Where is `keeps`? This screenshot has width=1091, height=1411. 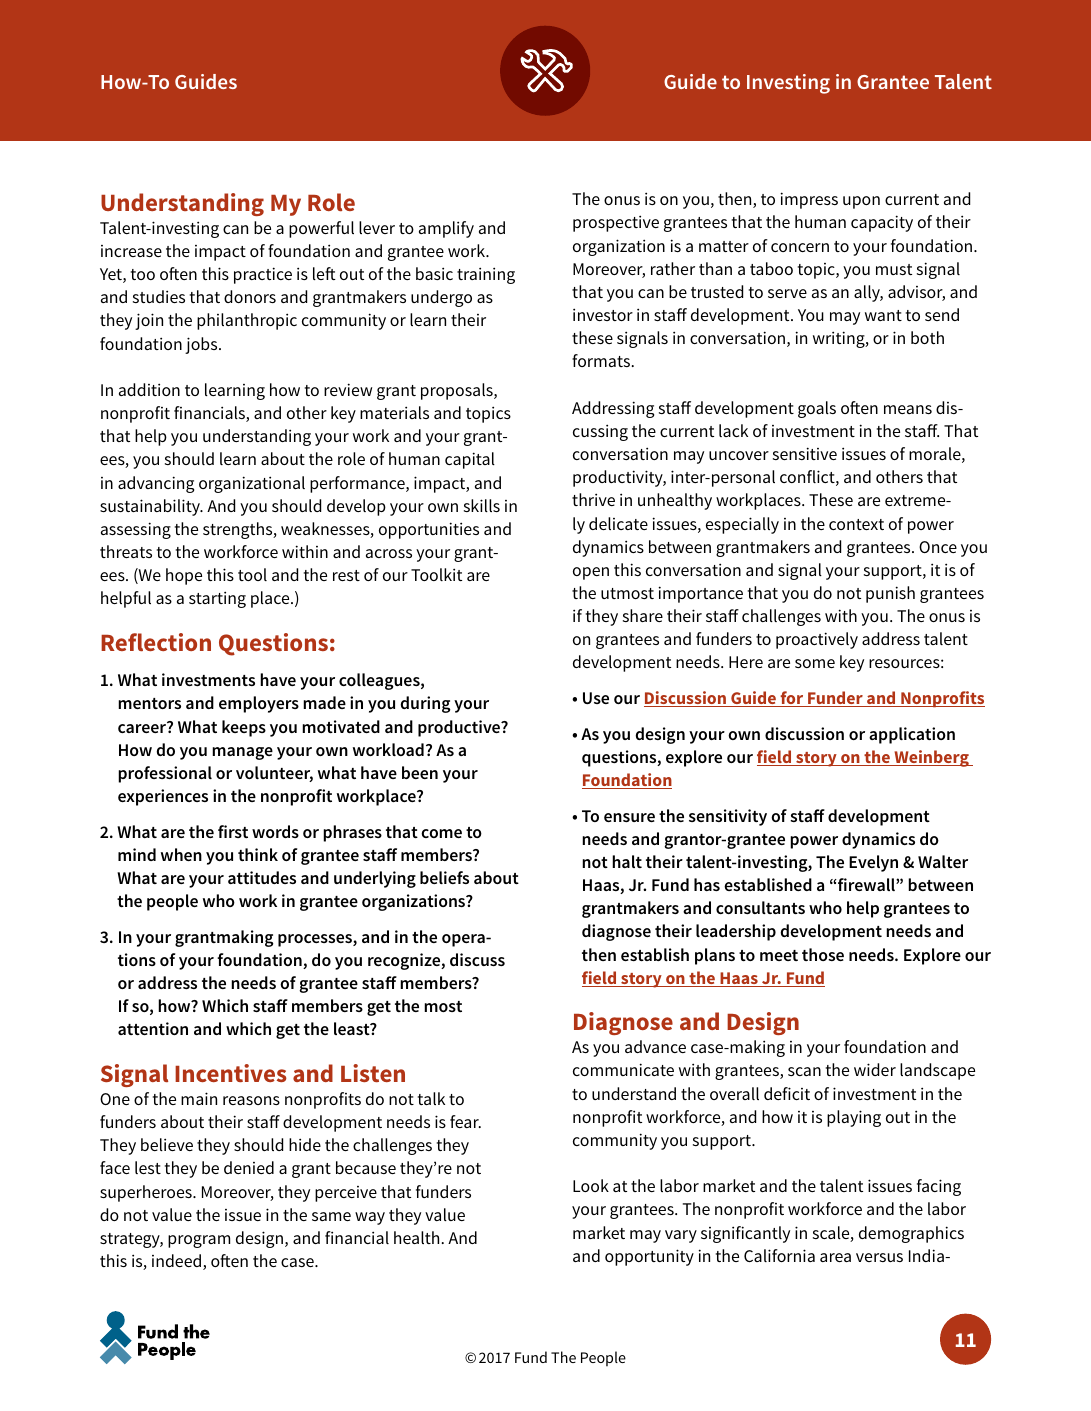
keeps is located at coordinates (244, 728).
